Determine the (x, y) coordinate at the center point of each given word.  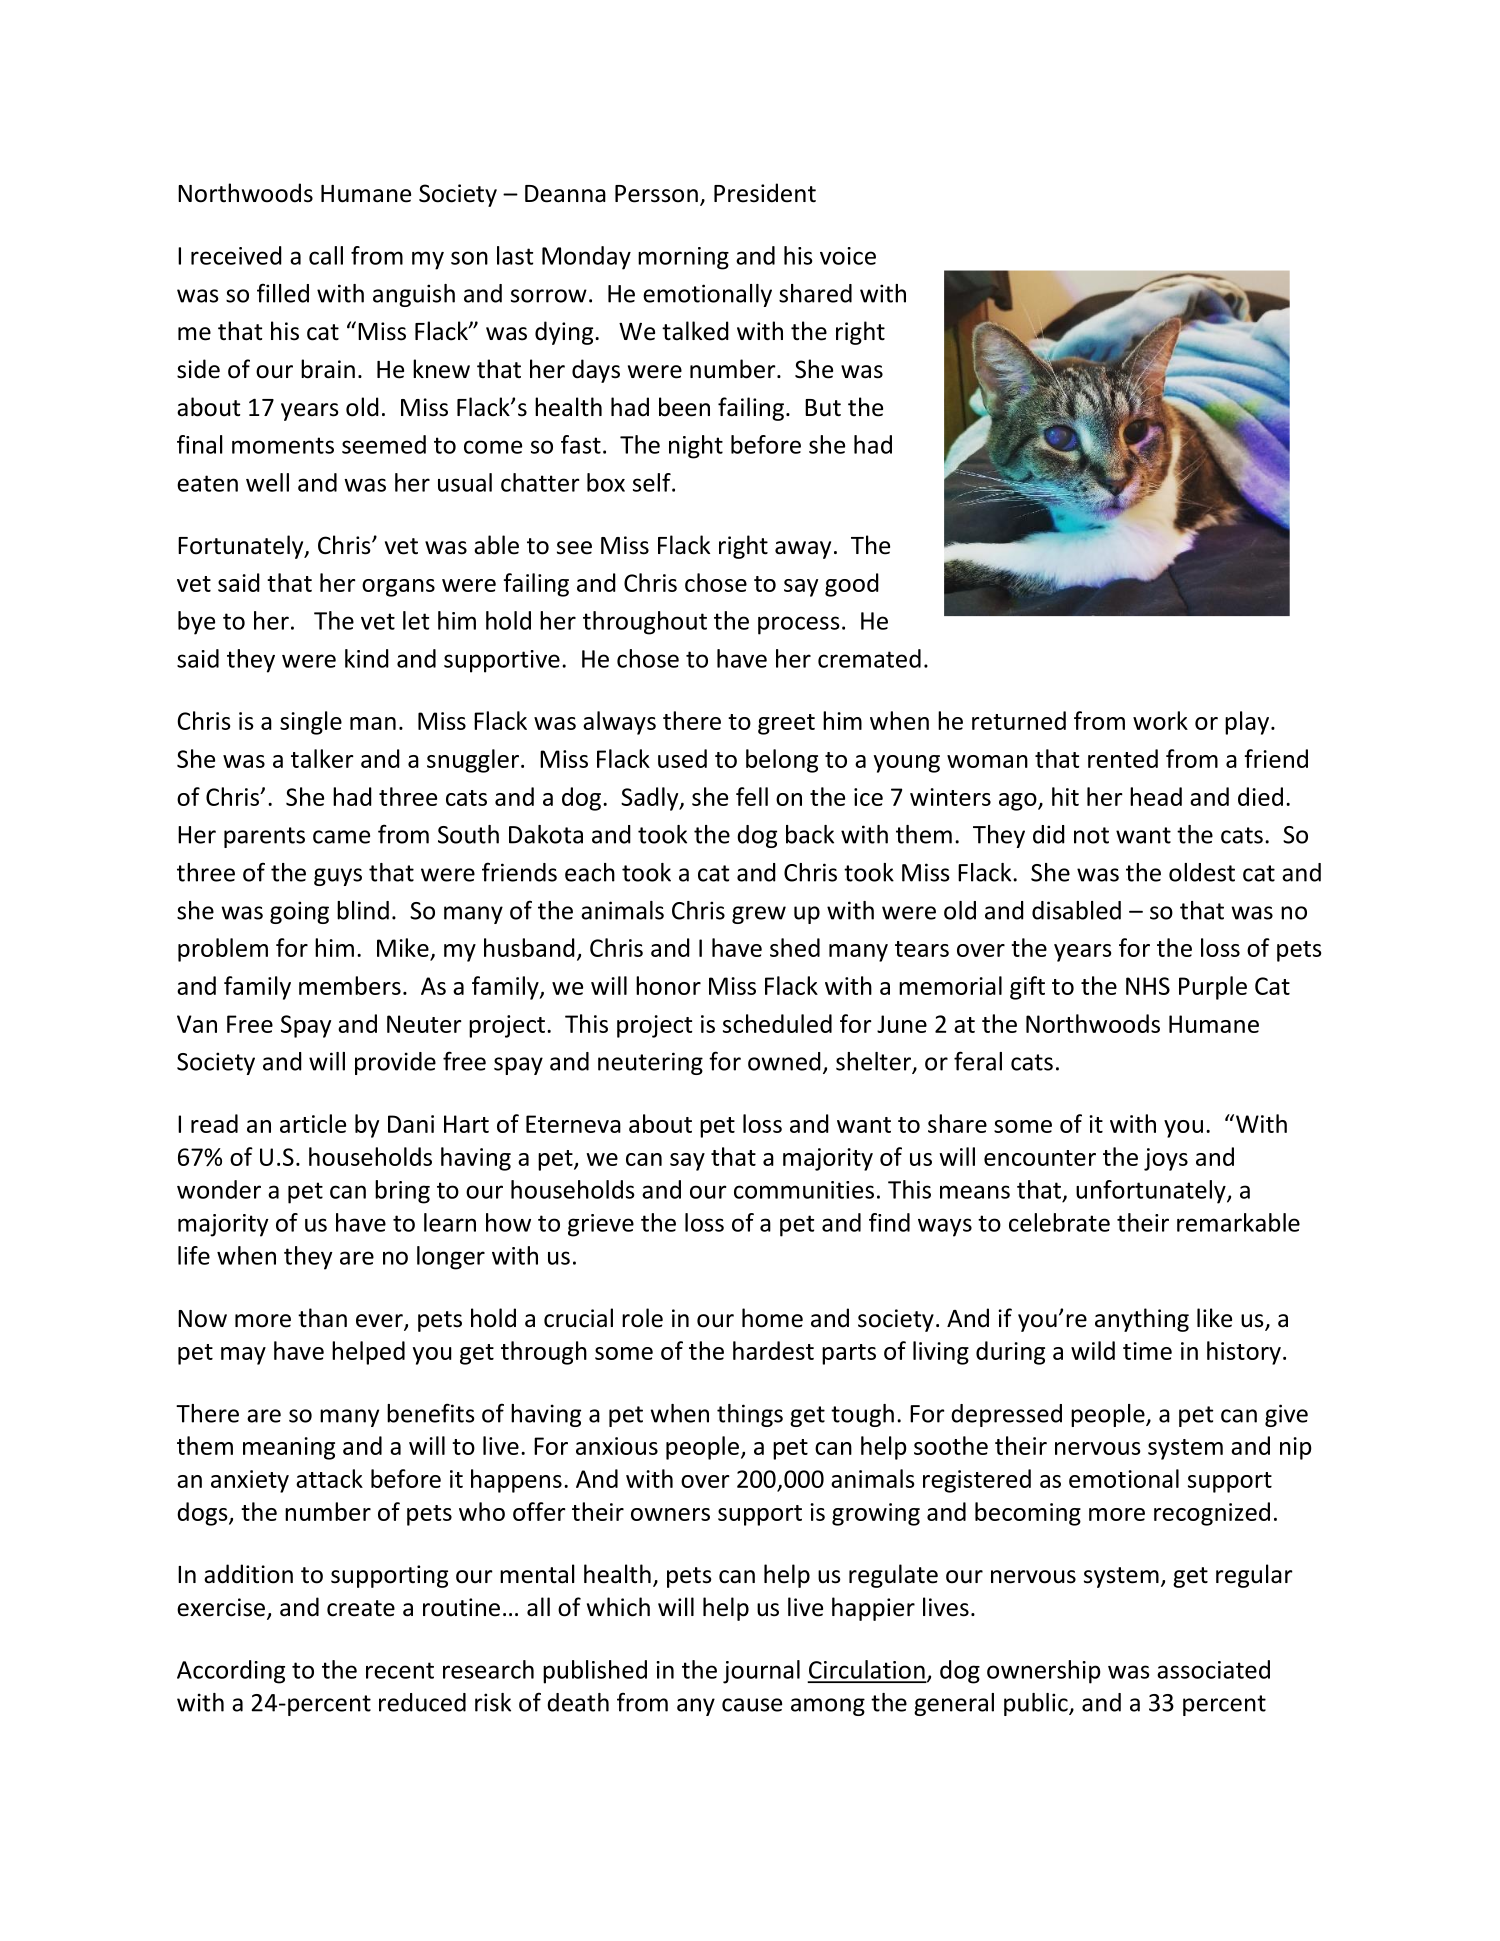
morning (683, 258)
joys (1166, 1159)
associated (1213, 1669)
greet (786, 724)
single (311, 723)
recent (400, 1670)
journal (761, 1672)
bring (402, 1192)
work (1160, 720)
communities (804, 1190)
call (326, 255)
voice (848, 256)
